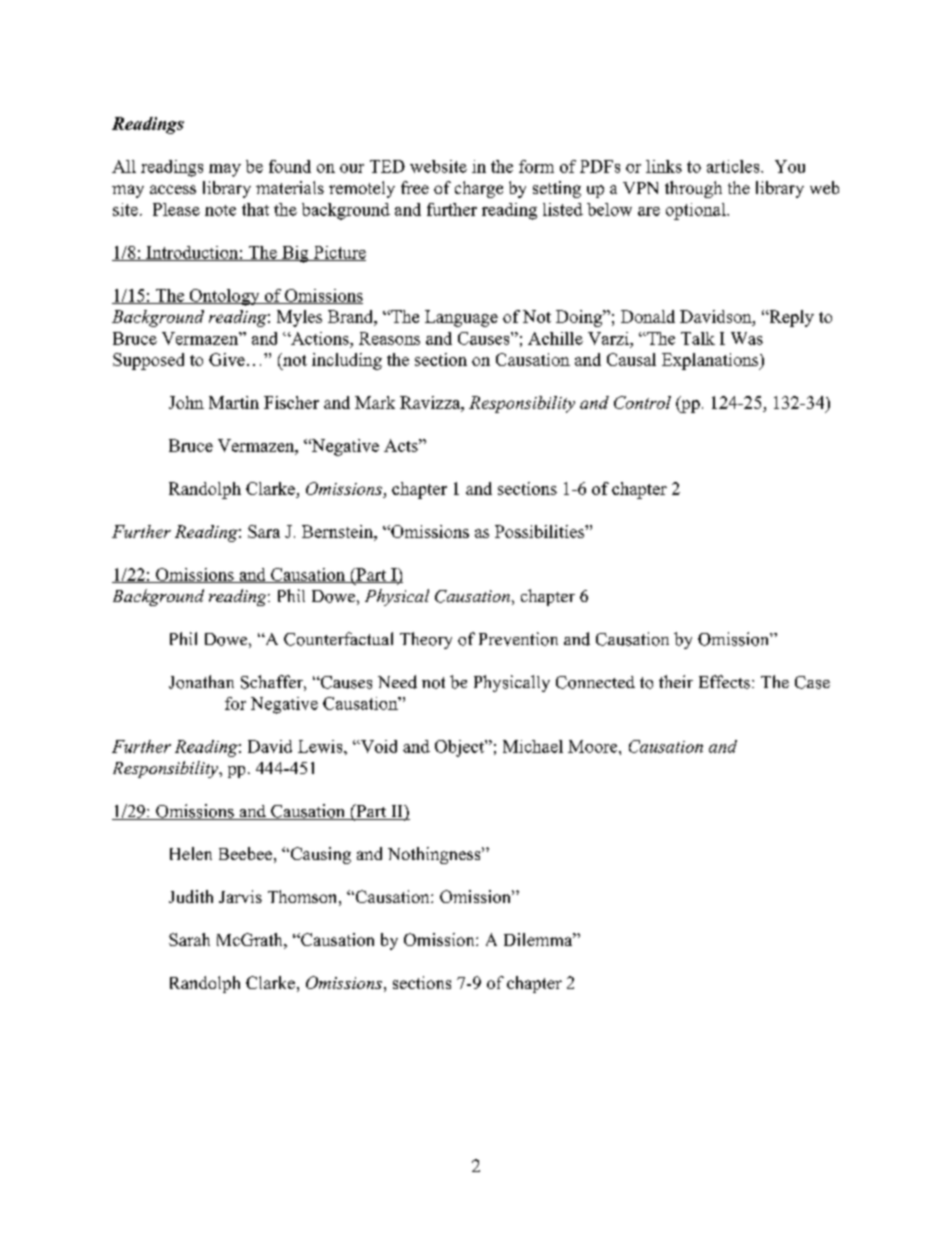 The height and width of the document is (1233, 952). I want to click on Language, so click(461, 318).
